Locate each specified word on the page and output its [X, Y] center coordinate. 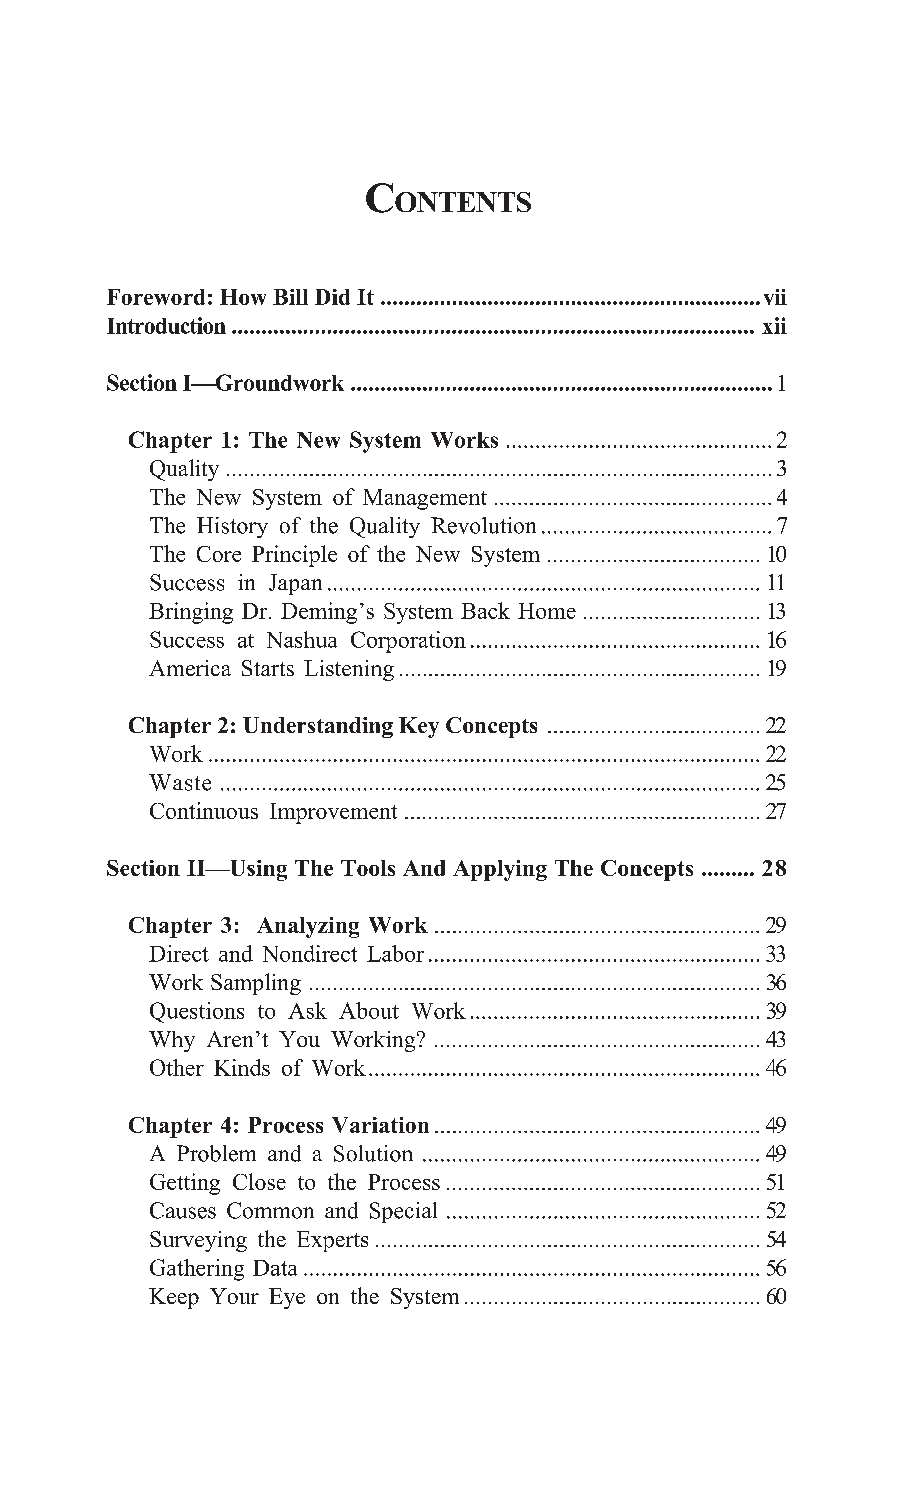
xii [774, 325]
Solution [373, 1153]
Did [332, 297]
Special [403, 1212]
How [243, 297]
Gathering [197, 1270]
